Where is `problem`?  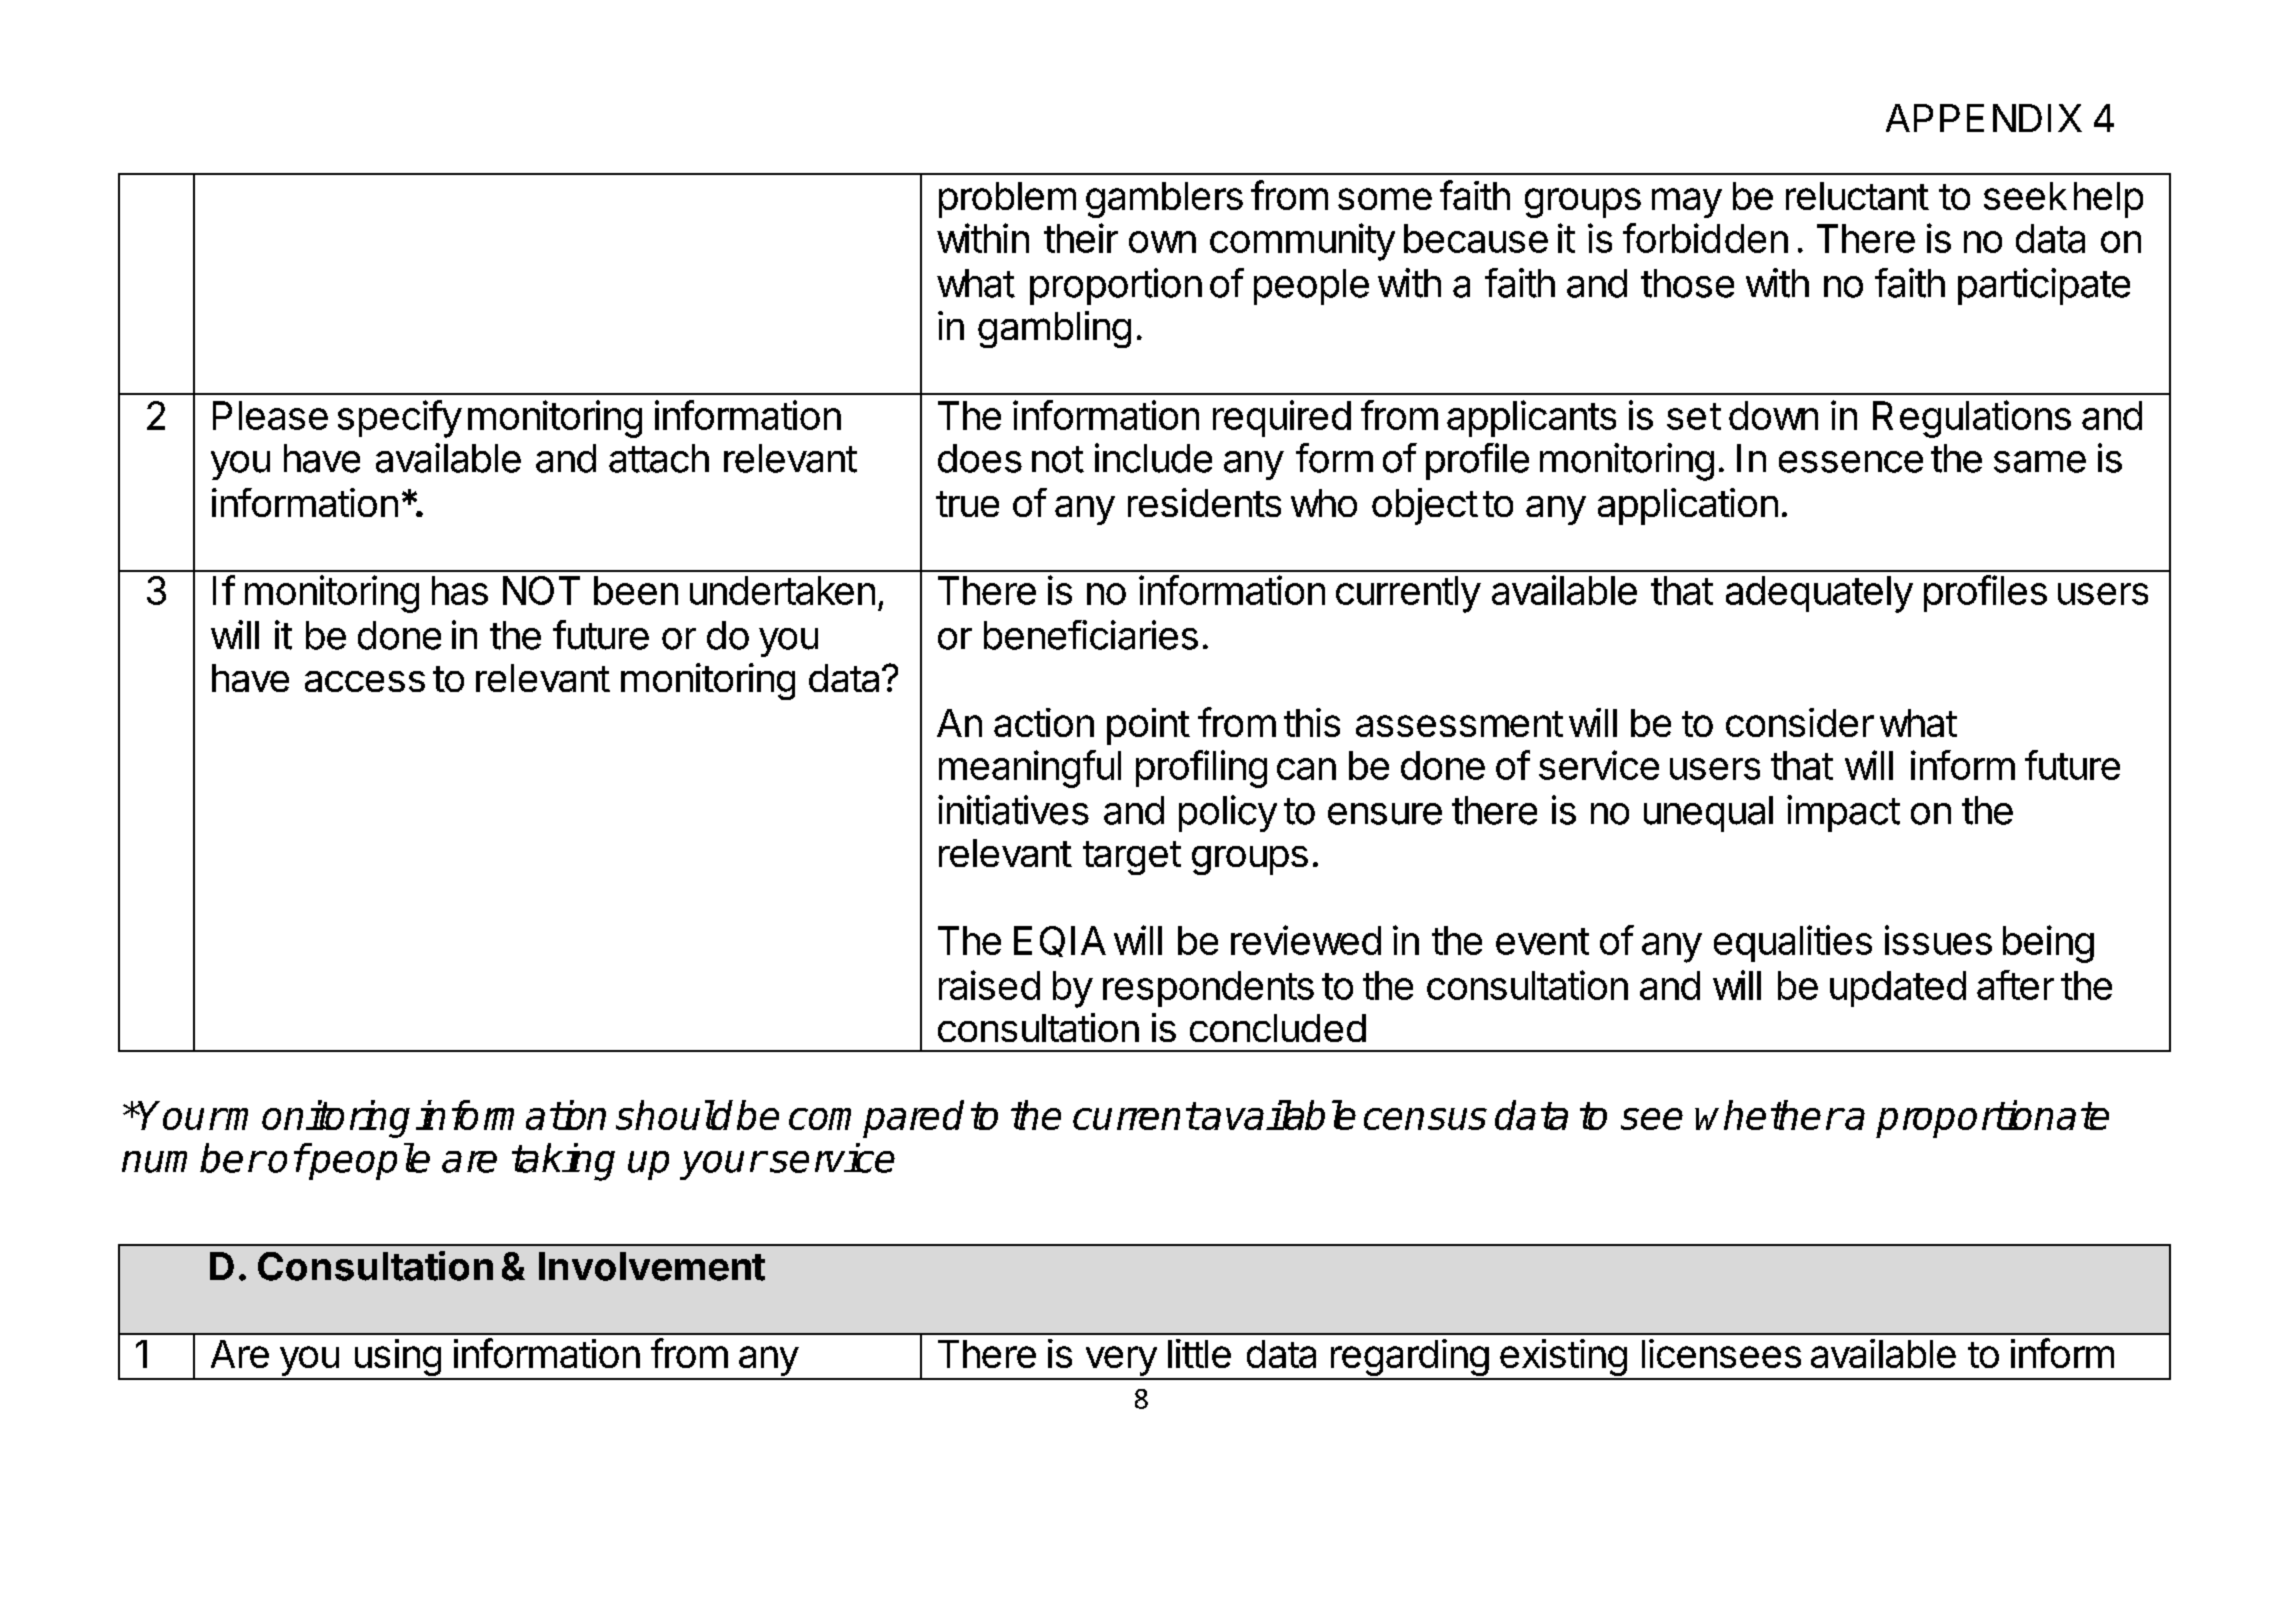
problem is located at coordinates (1007, 200).
